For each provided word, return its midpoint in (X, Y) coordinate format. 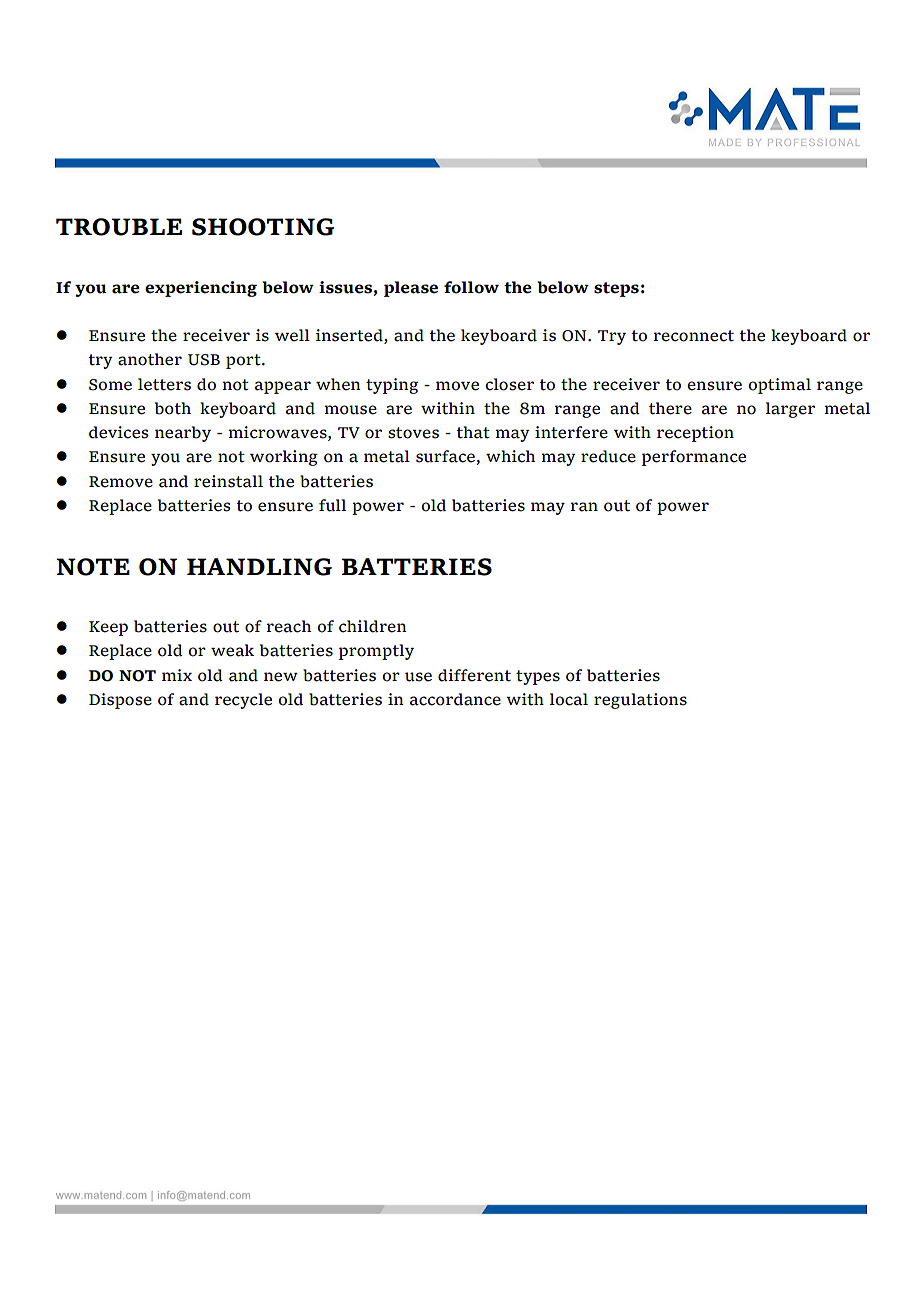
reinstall (228, 481)
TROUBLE (119, 227)
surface (446, 457)
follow (471, 287)
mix (177, 675)
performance (694, 458)
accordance (455, 699)
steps (616, 289)
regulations (640, 701)
